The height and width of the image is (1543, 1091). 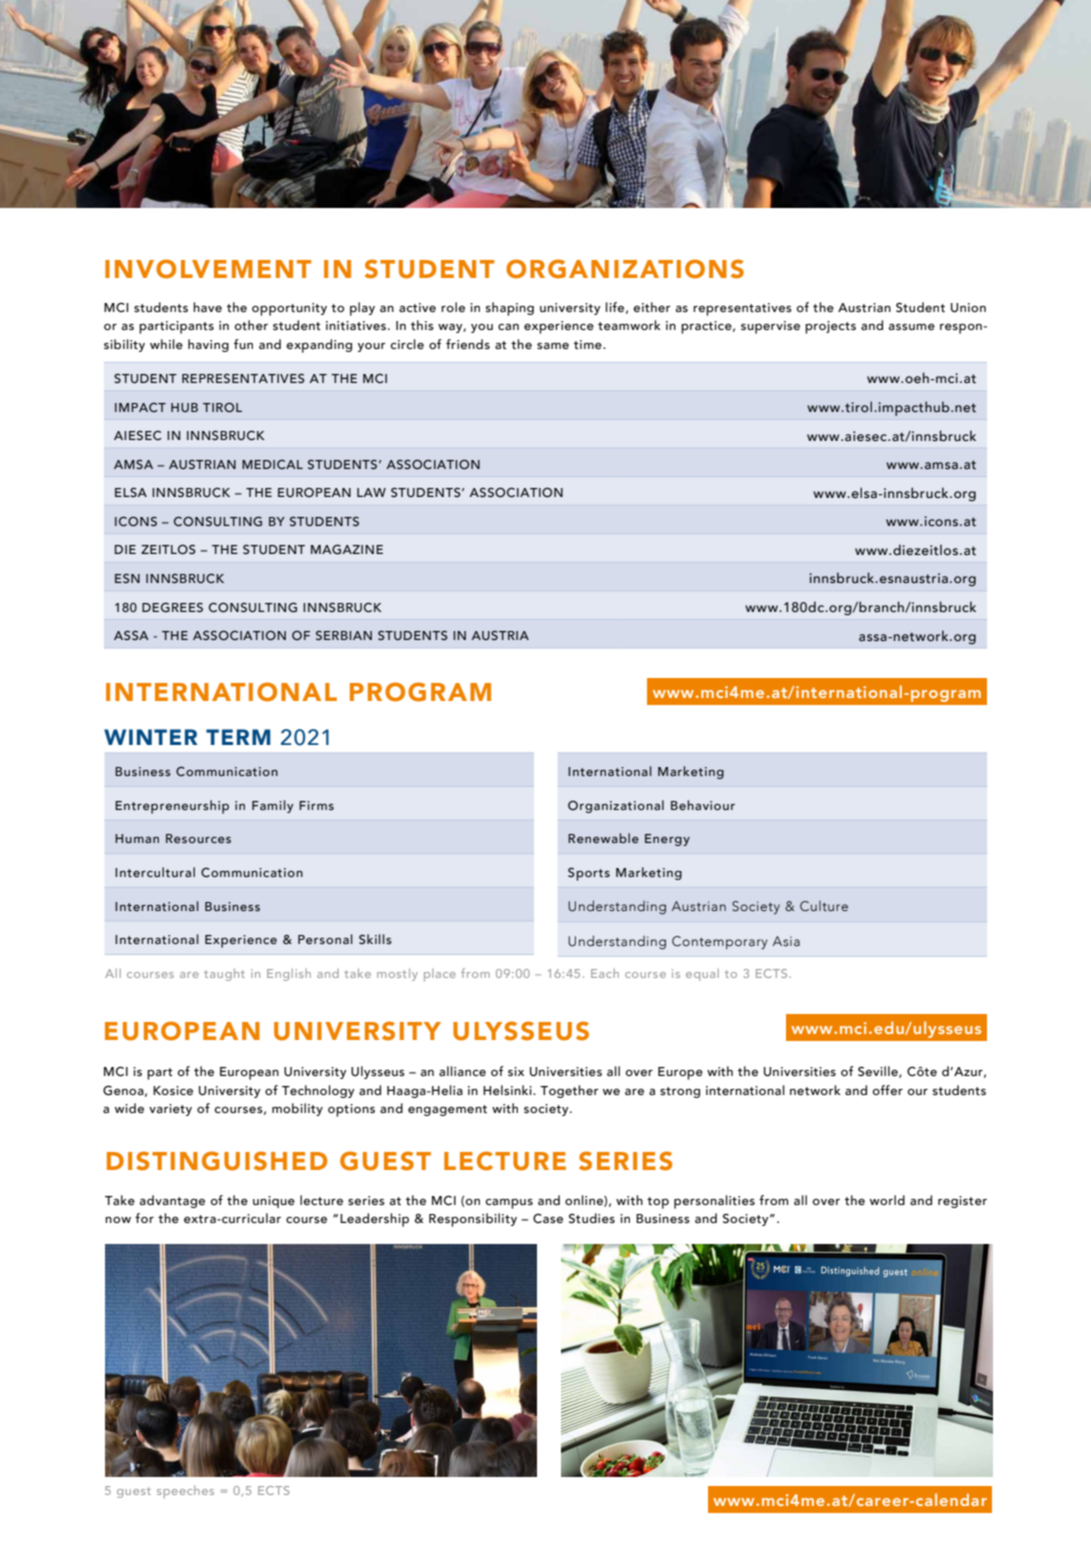 What do you see at coordinates (185, 1491) in the image?
I see `speeches` at bounding box center [185, 1491].
